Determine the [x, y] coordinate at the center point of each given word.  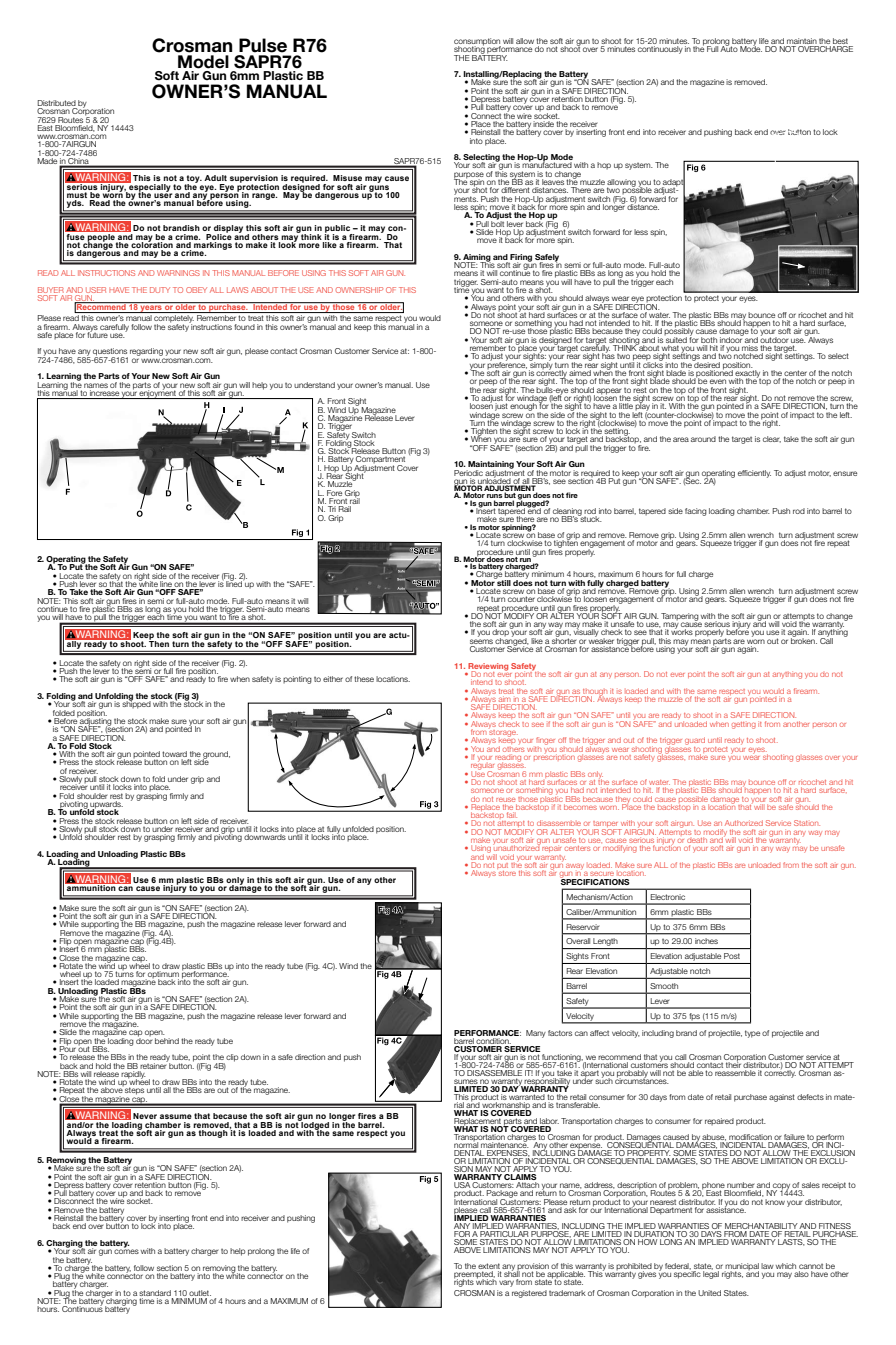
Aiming [476, 259]
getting [744, 725]
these [364, 679]
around [703, 439]
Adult [215, 178]
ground [216, 756]
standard [155, 1293]
